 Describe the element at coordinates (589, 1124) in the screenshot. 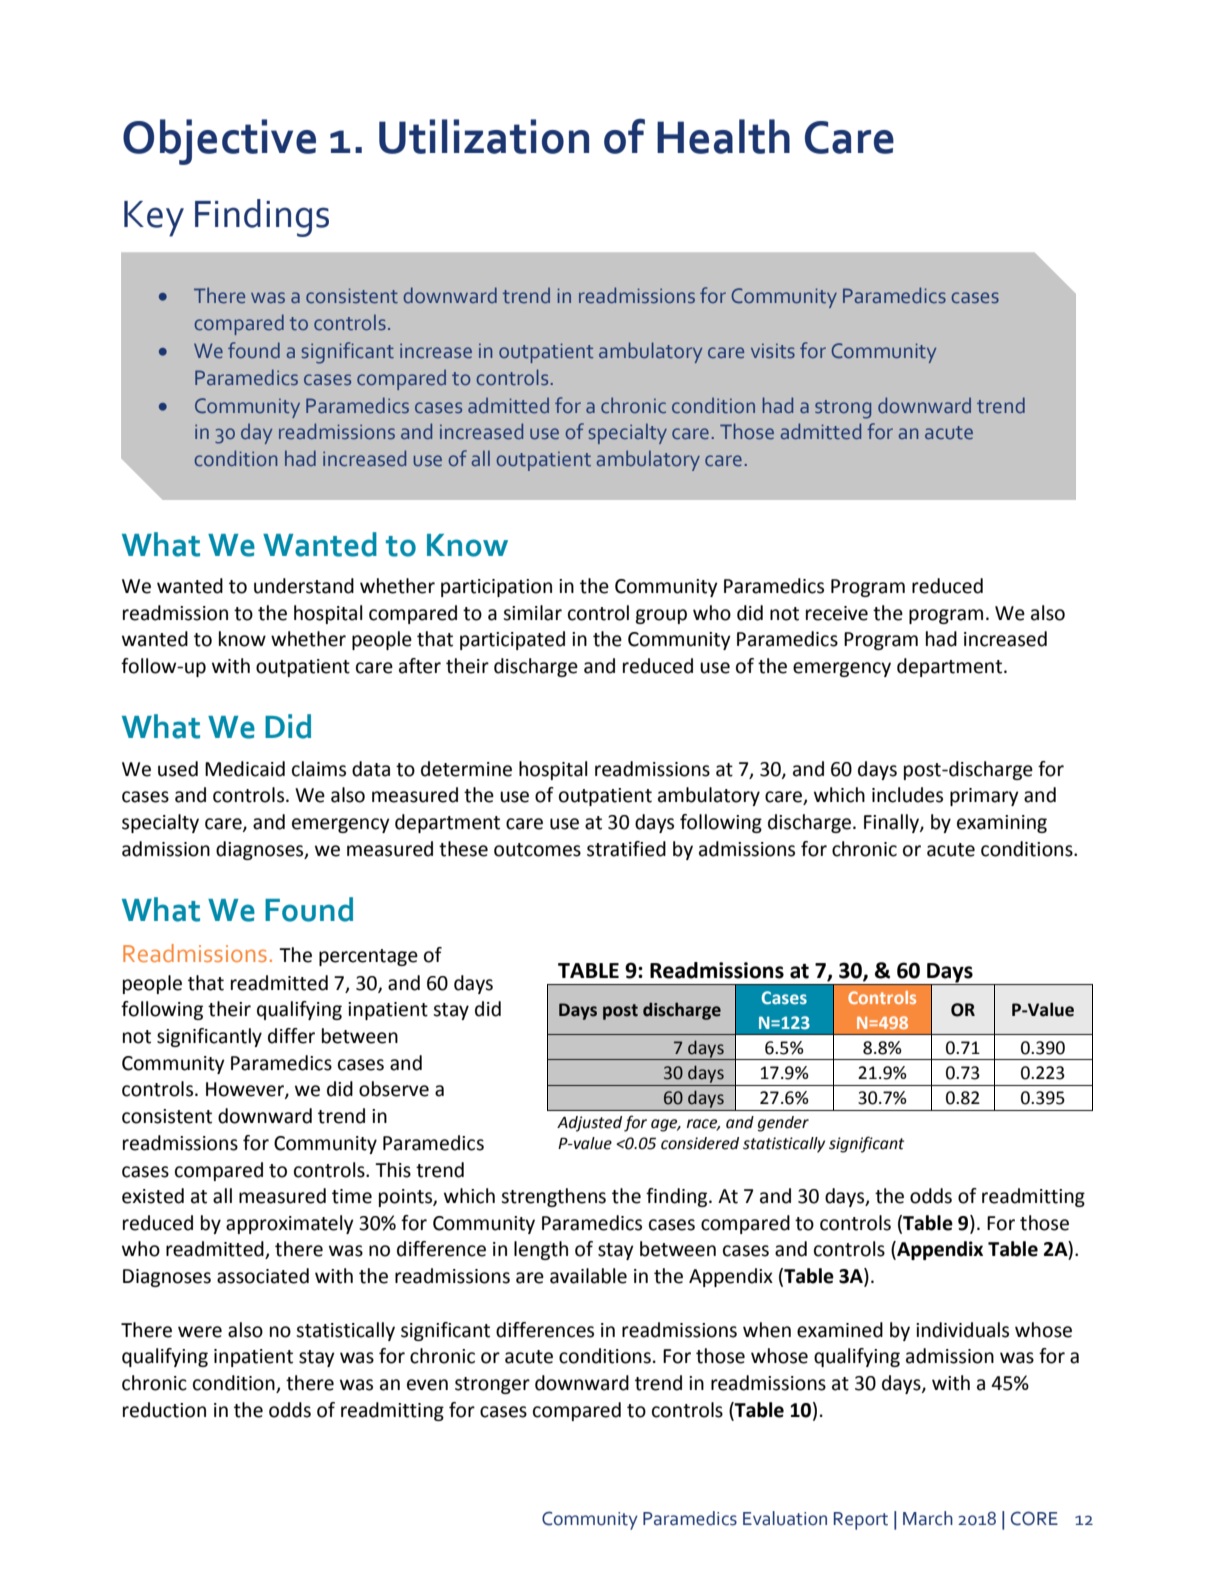

I see `Adjusted` at that location.
